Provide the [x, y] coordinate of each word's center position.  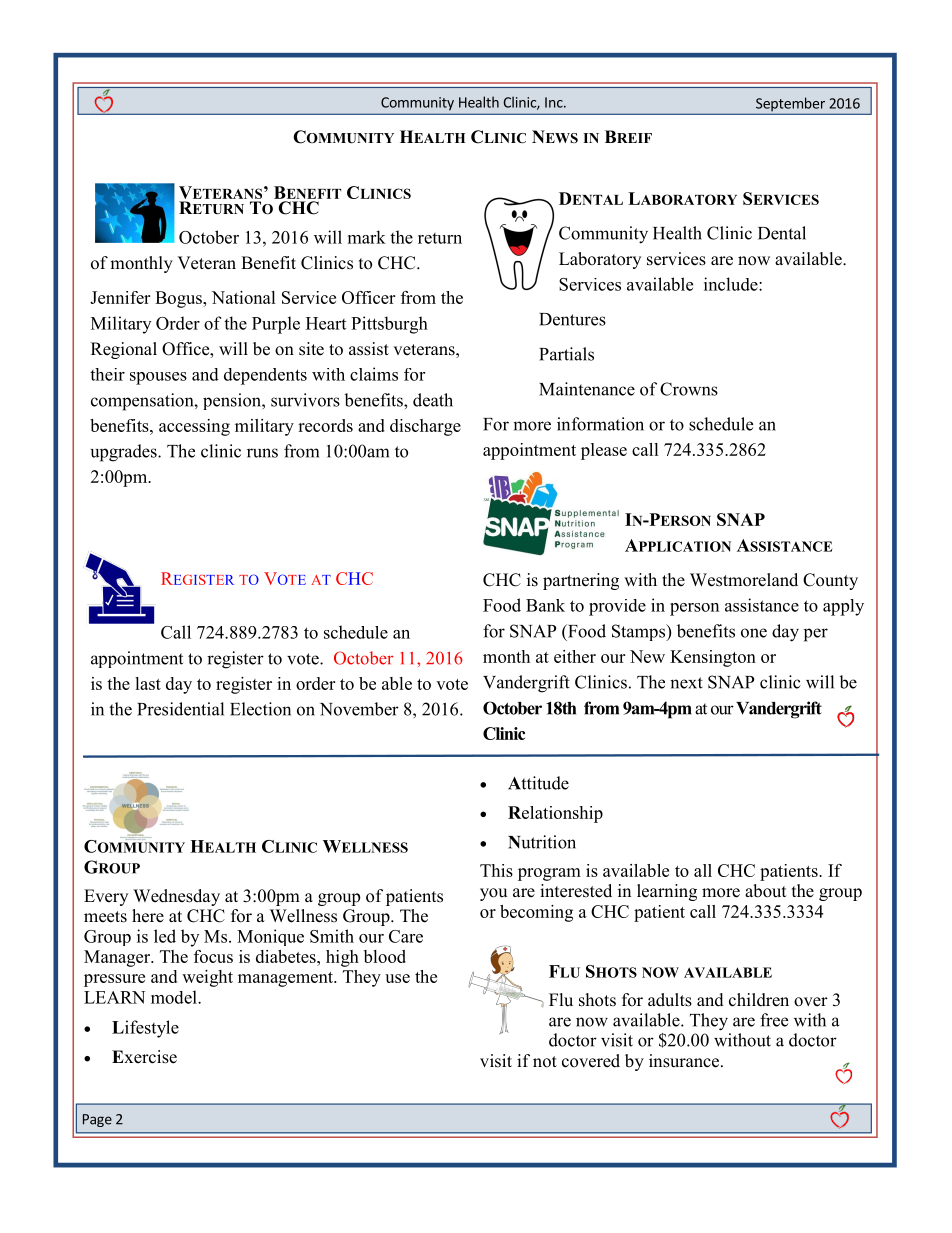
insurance [684, 1061]
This [496, 870]
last [148, 683]
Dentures [572, 319]
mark [367, 237]
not [545, 1062]
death [433, 400]
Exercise [144, 1057]
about [765, 891]
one [754, 633]
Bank [545, 605]
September [790, 104]
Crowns [689, 389]
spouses [158, 378]
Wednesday [176, 897]
